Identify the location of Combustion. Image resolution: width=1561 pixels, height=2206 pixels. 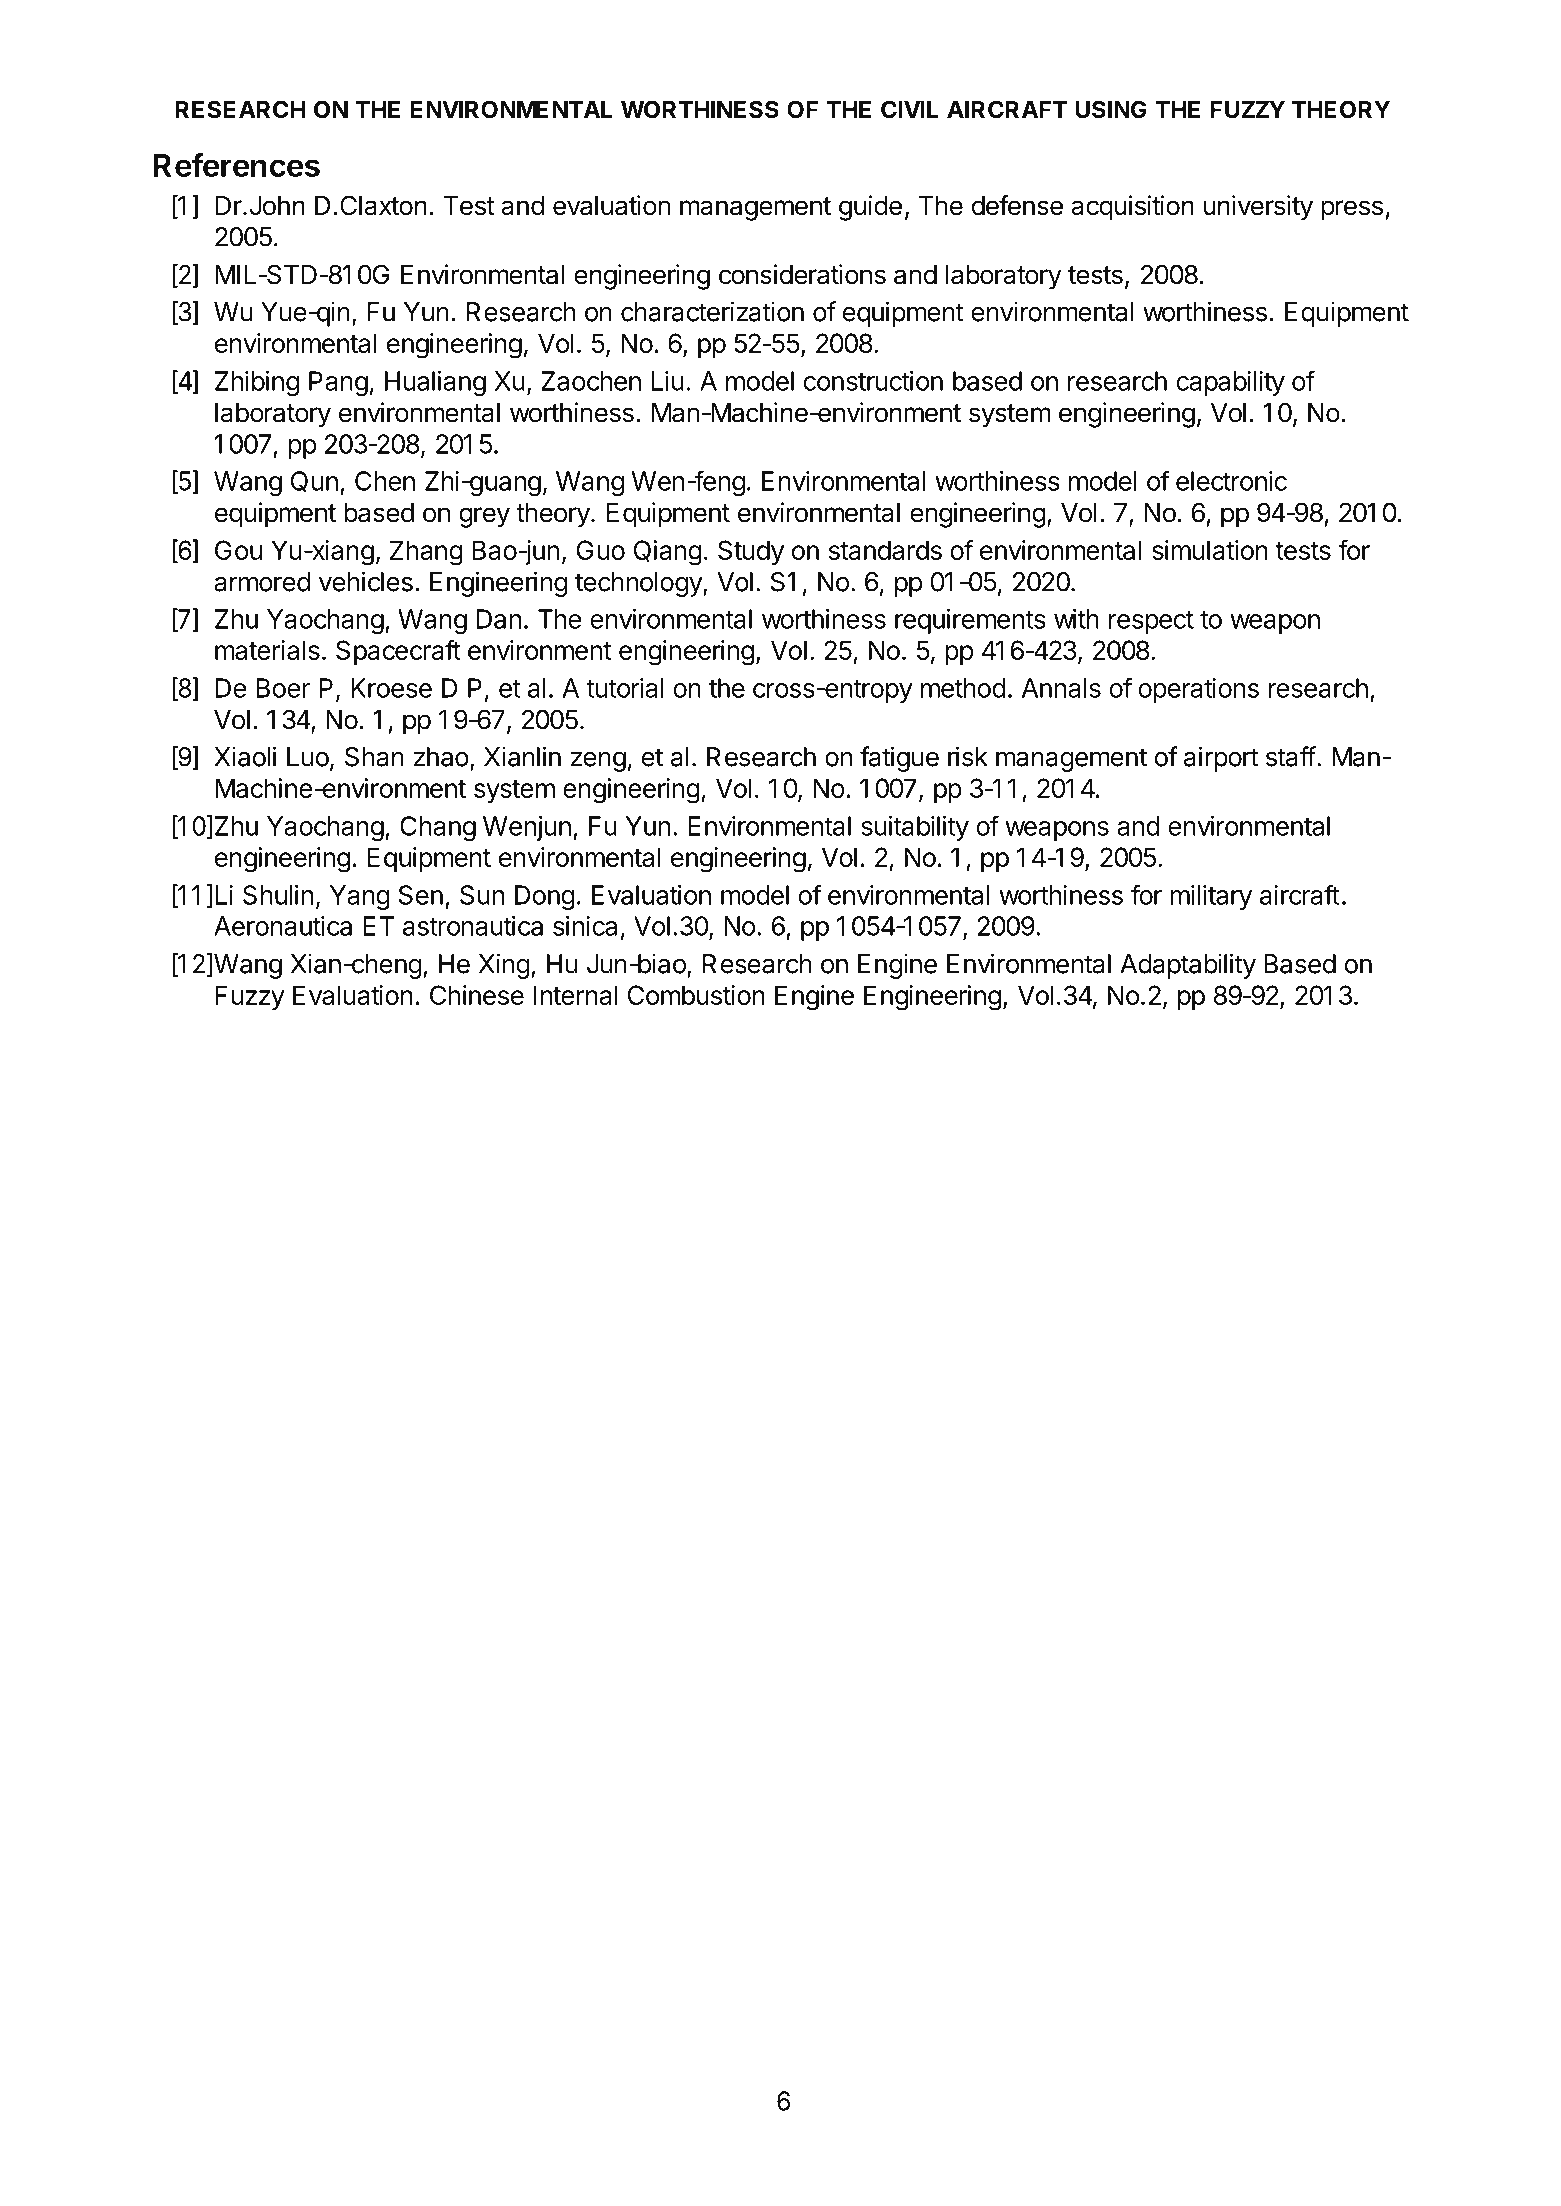
(696, 995).
